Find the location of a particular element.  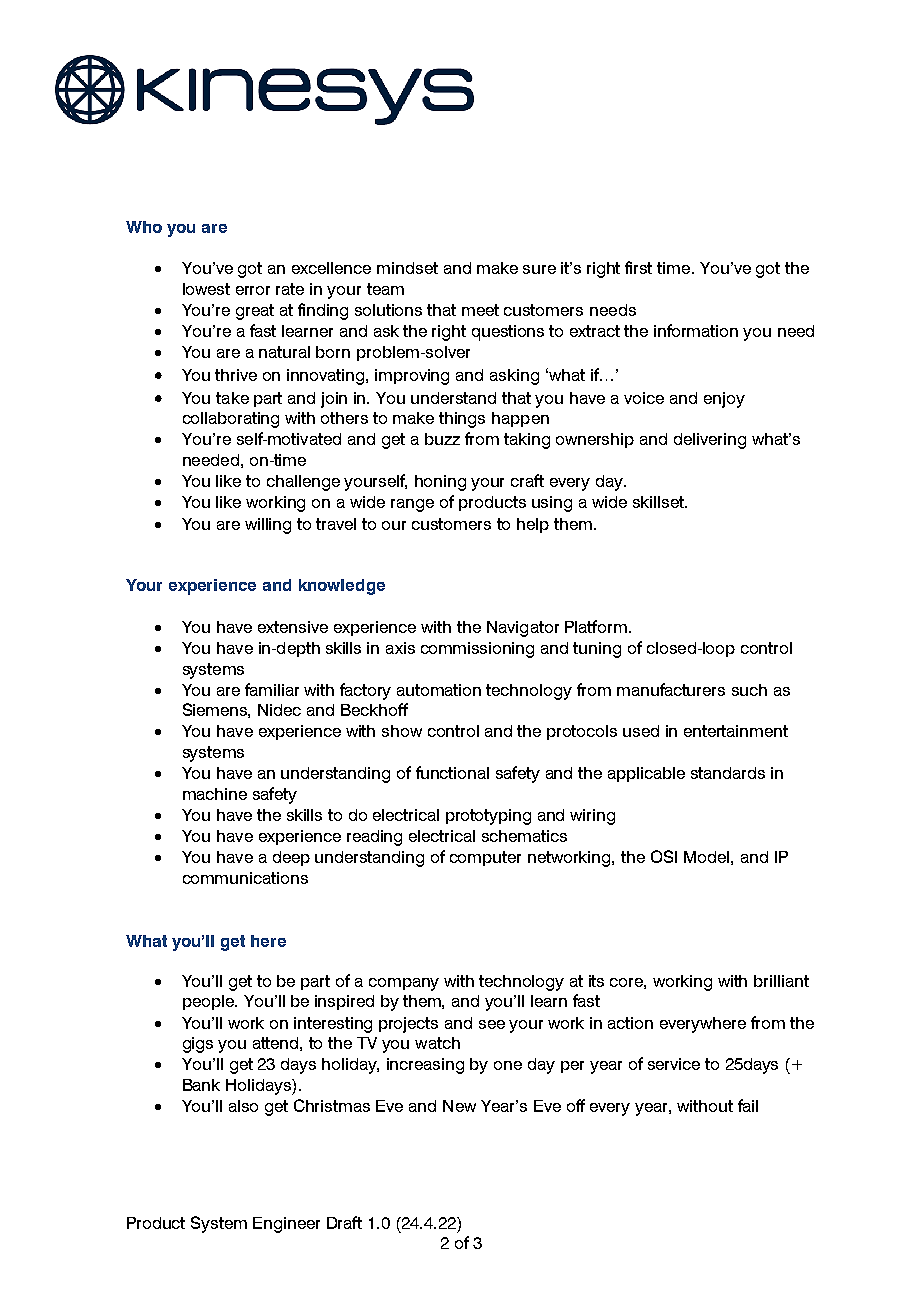

New is located at coordinates (459, 1106).
